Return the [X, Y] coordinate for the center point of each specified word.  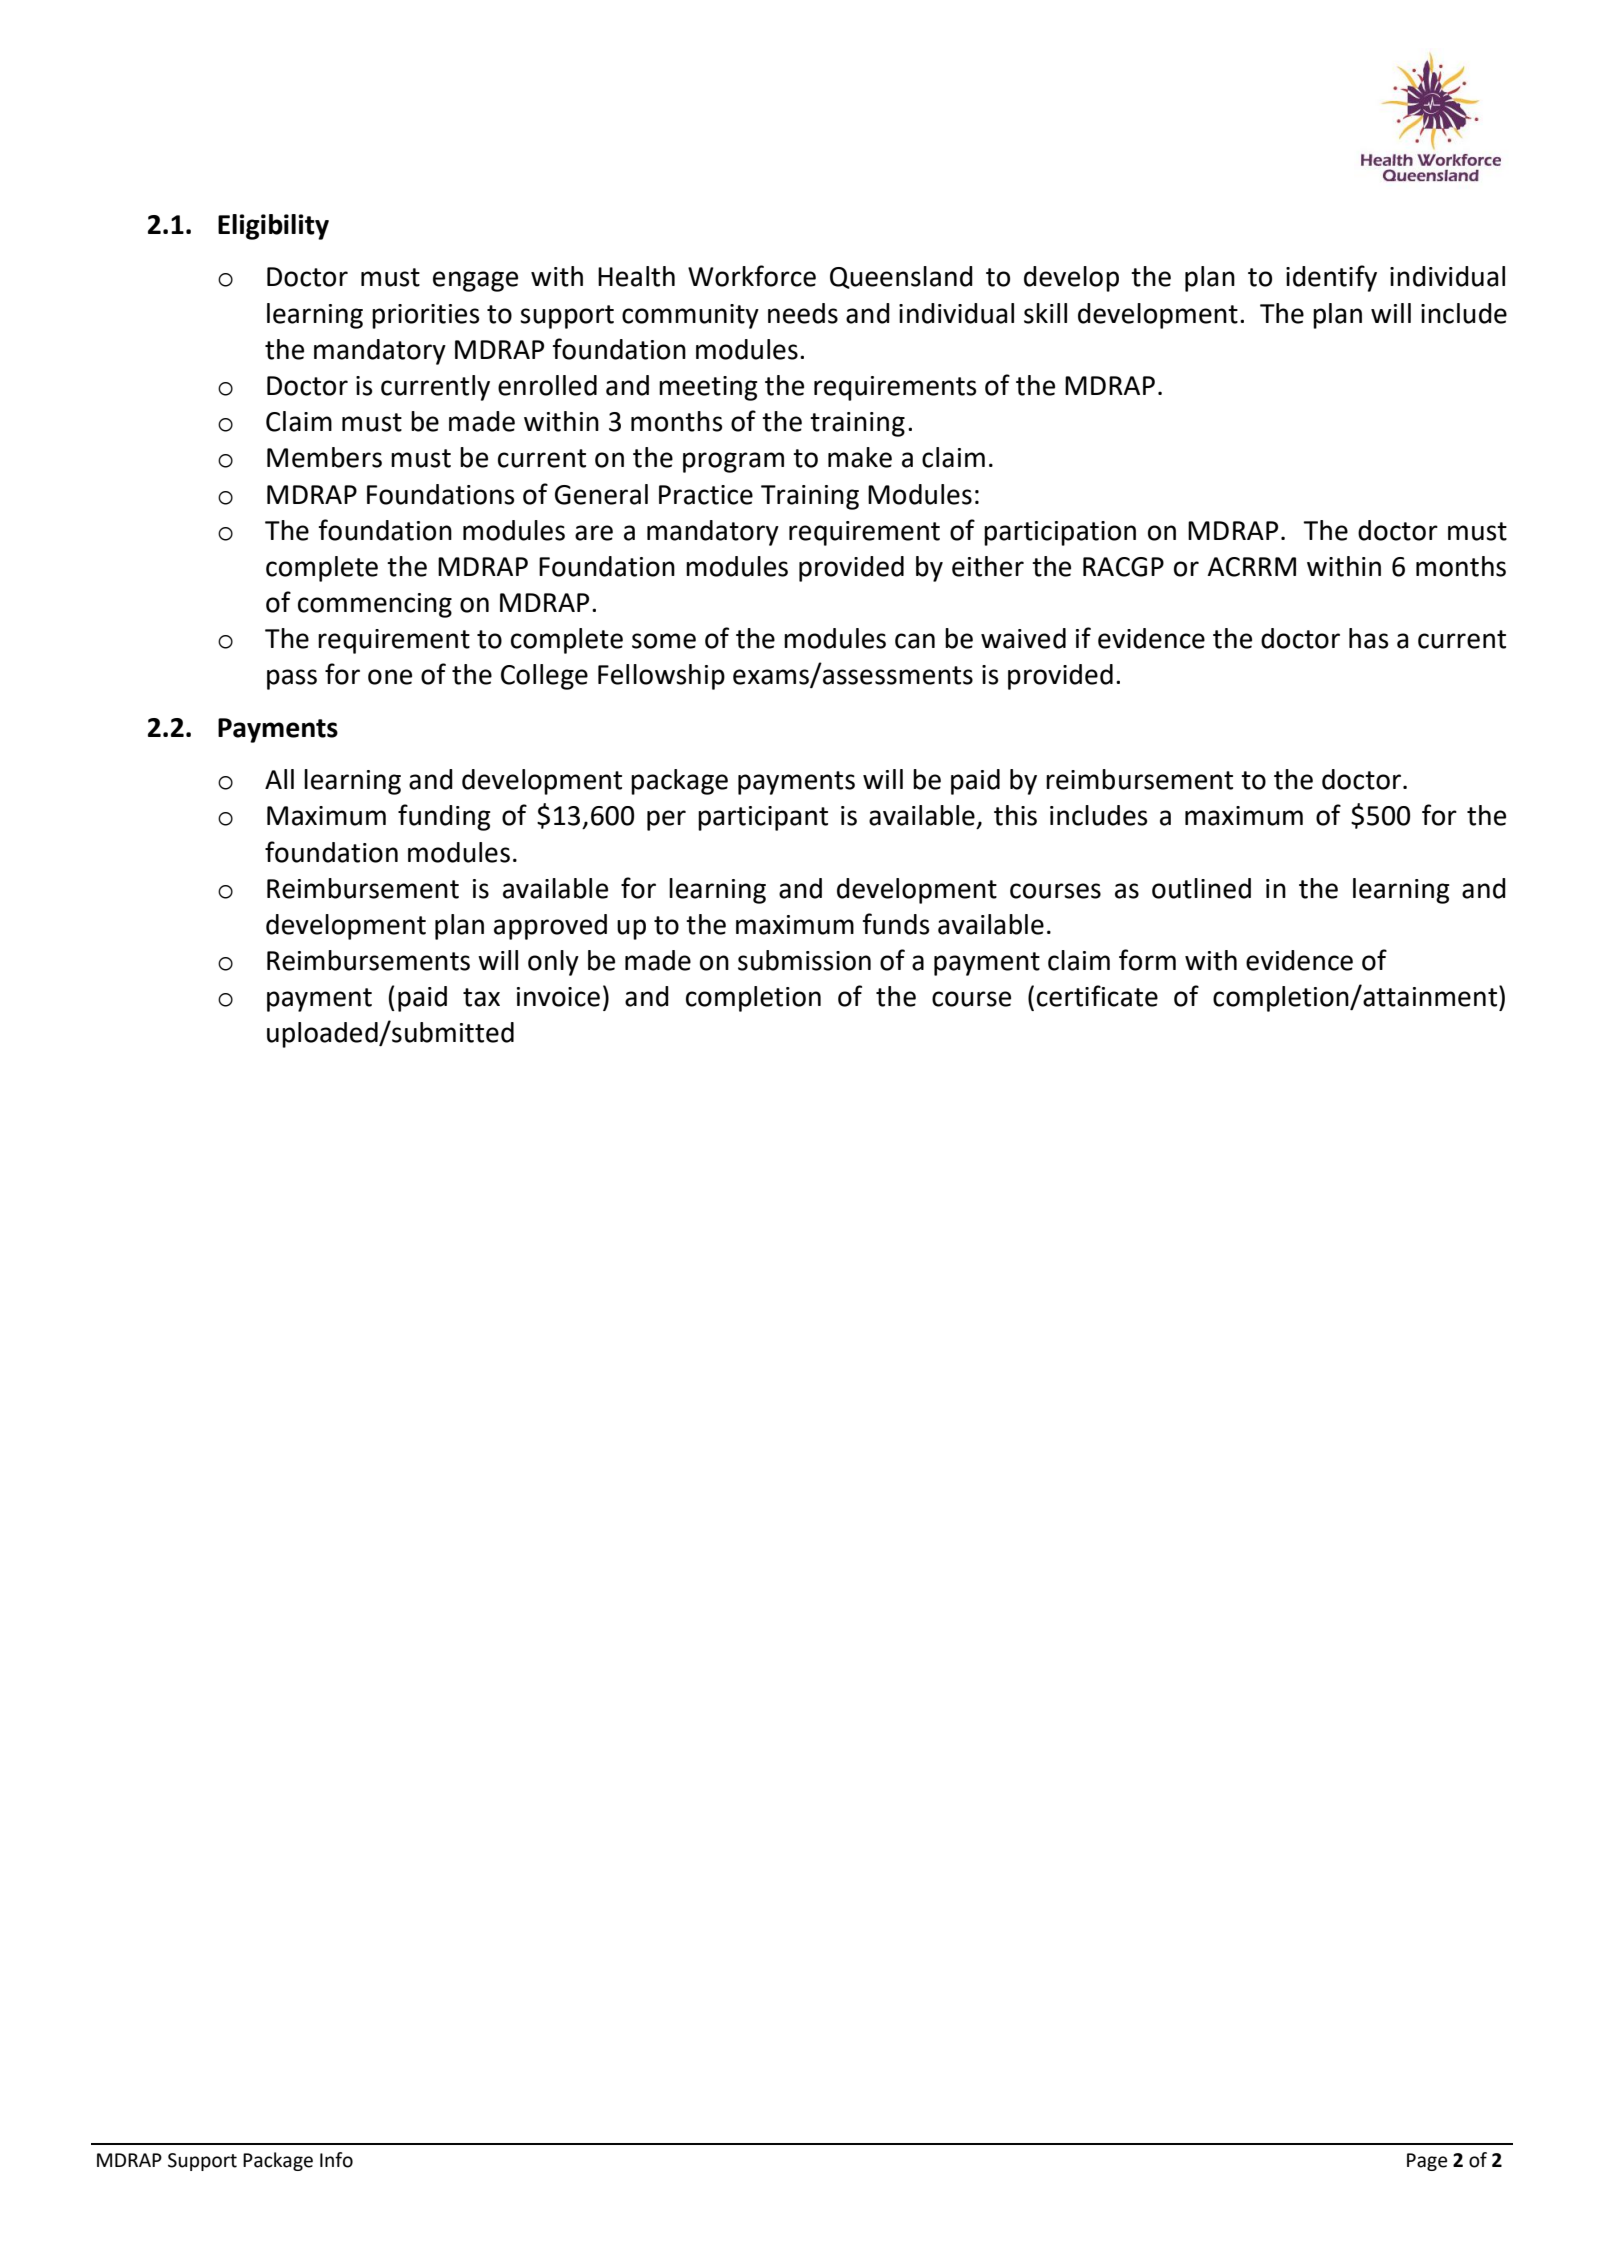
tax [481, 997]
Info [336, 2160]
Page [1427, 2162]
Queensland [901, 277]
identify [1331, 278]
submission [804, 960]
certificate [1097, 996]
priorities [425, 316]
